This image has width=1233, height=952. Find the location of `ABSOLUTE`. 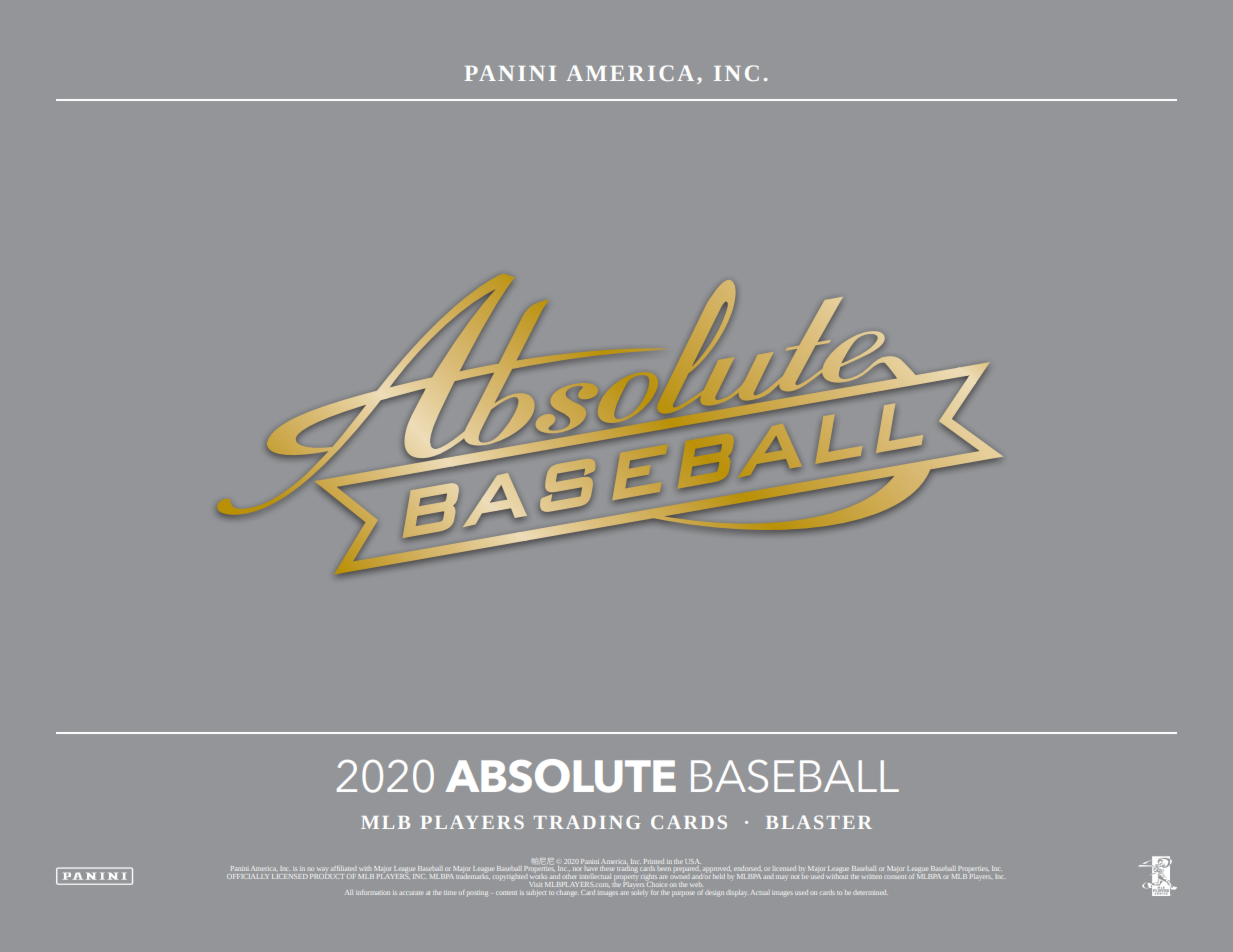

ABSOLUTE is located at coordinates (561, 776).
